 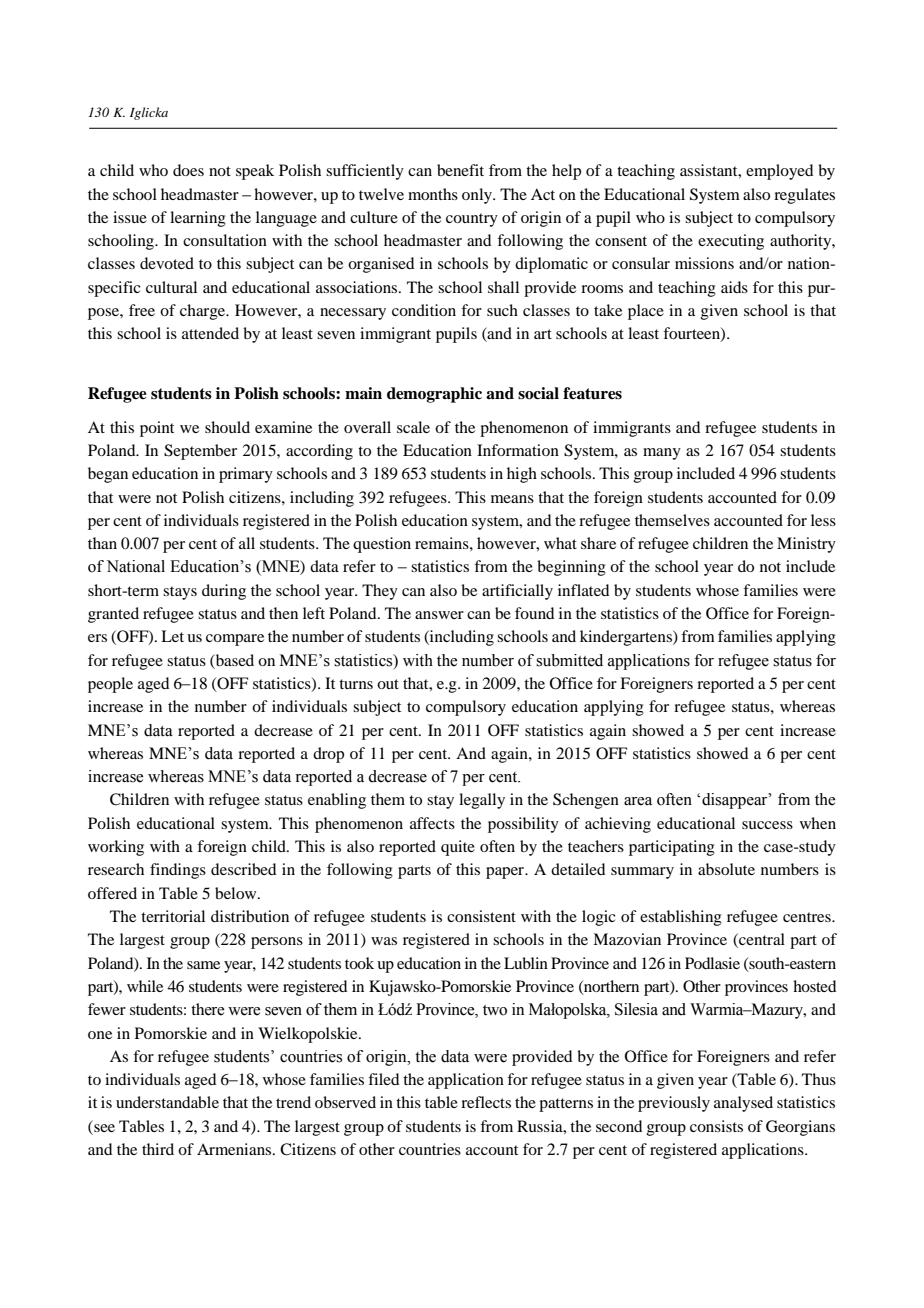 I want to click on understandable, so click(x=167, y=1102).
